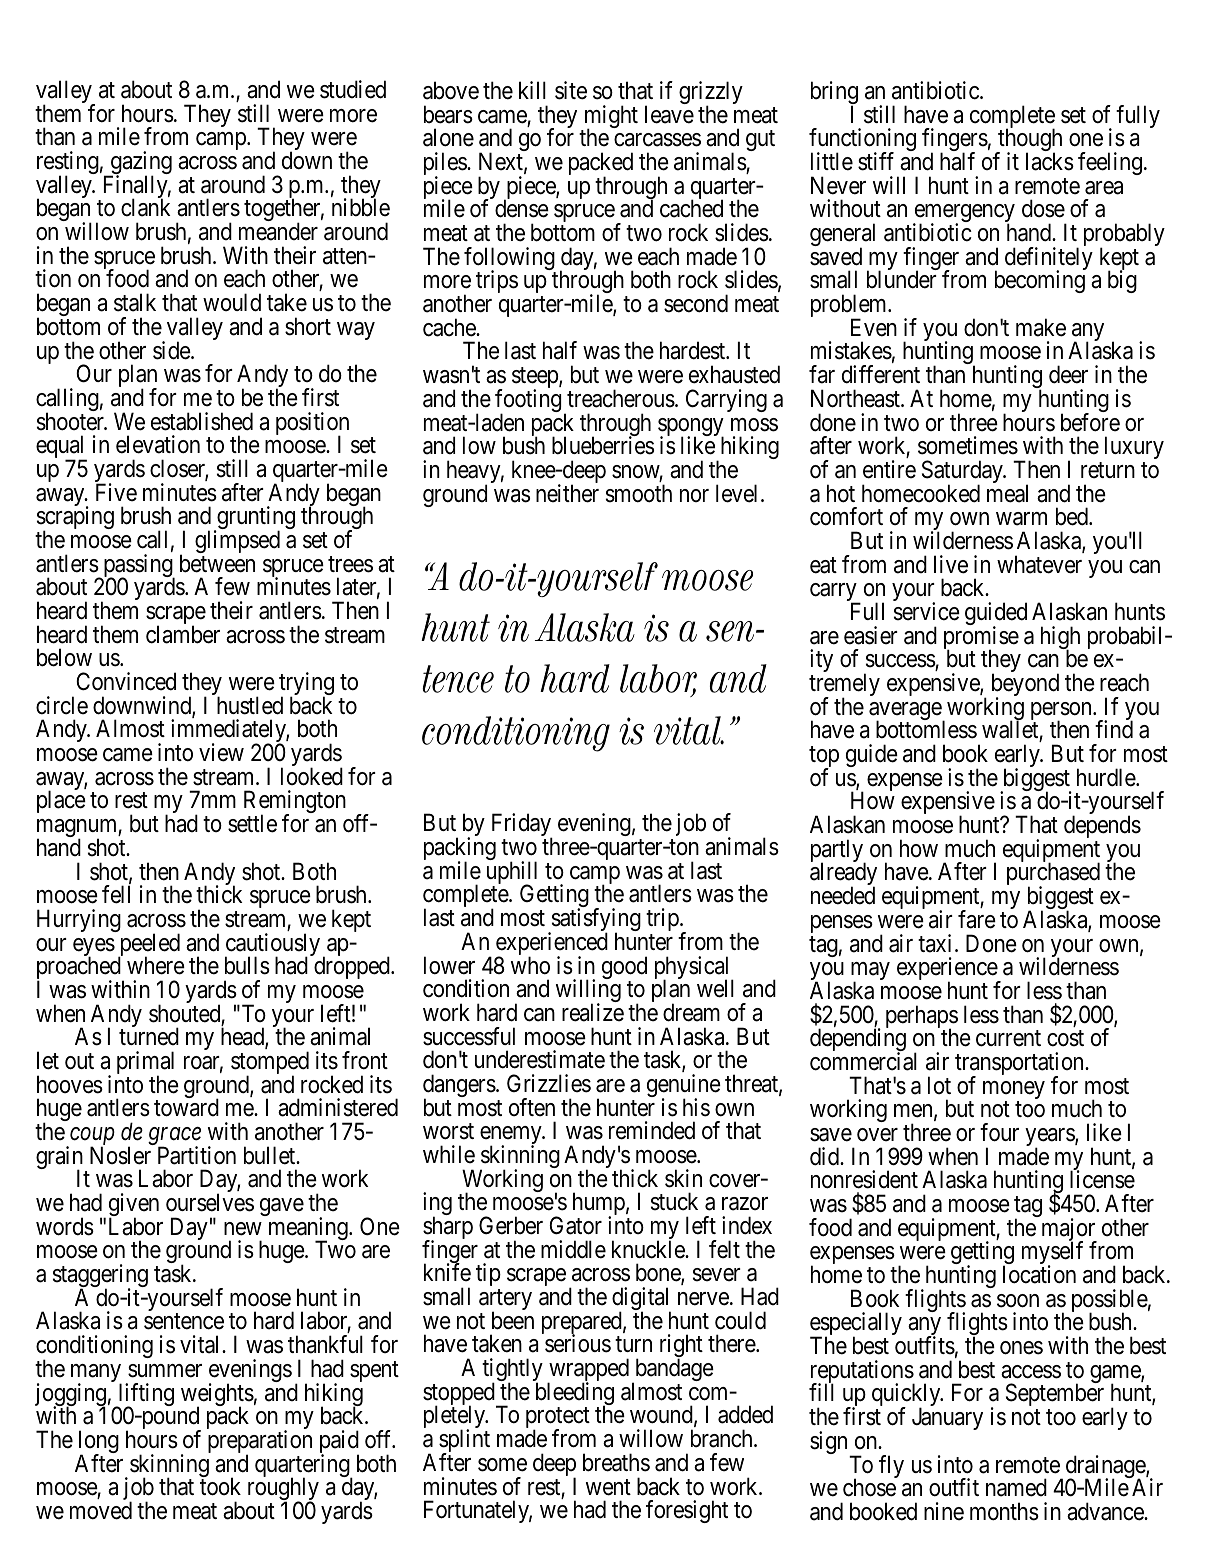 Image resolution: width=1208 pixels, height=1563 pixels. I want to click on current, so click(1008, 1039).
